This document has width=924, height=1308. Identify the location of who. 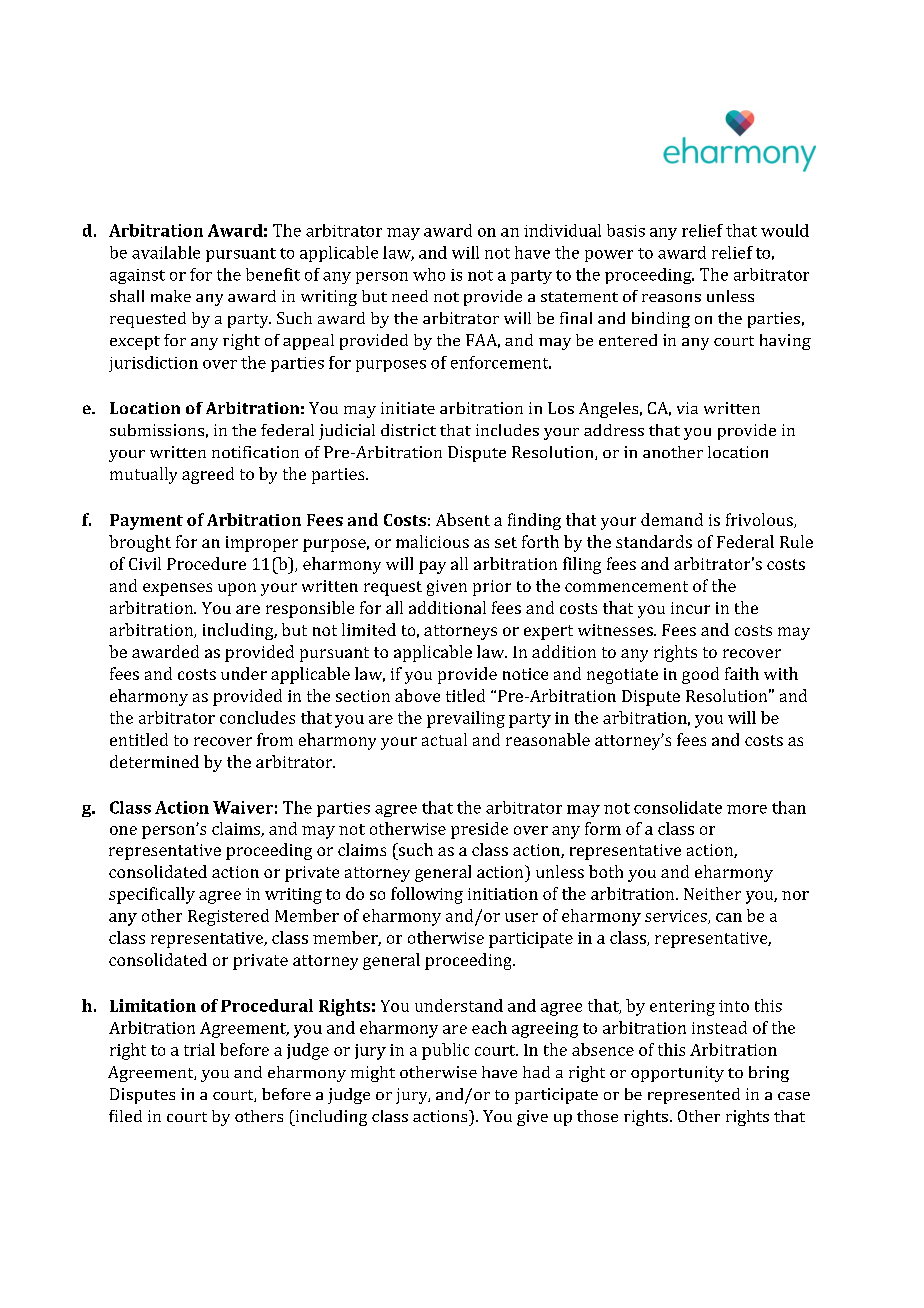
(429, 274).
